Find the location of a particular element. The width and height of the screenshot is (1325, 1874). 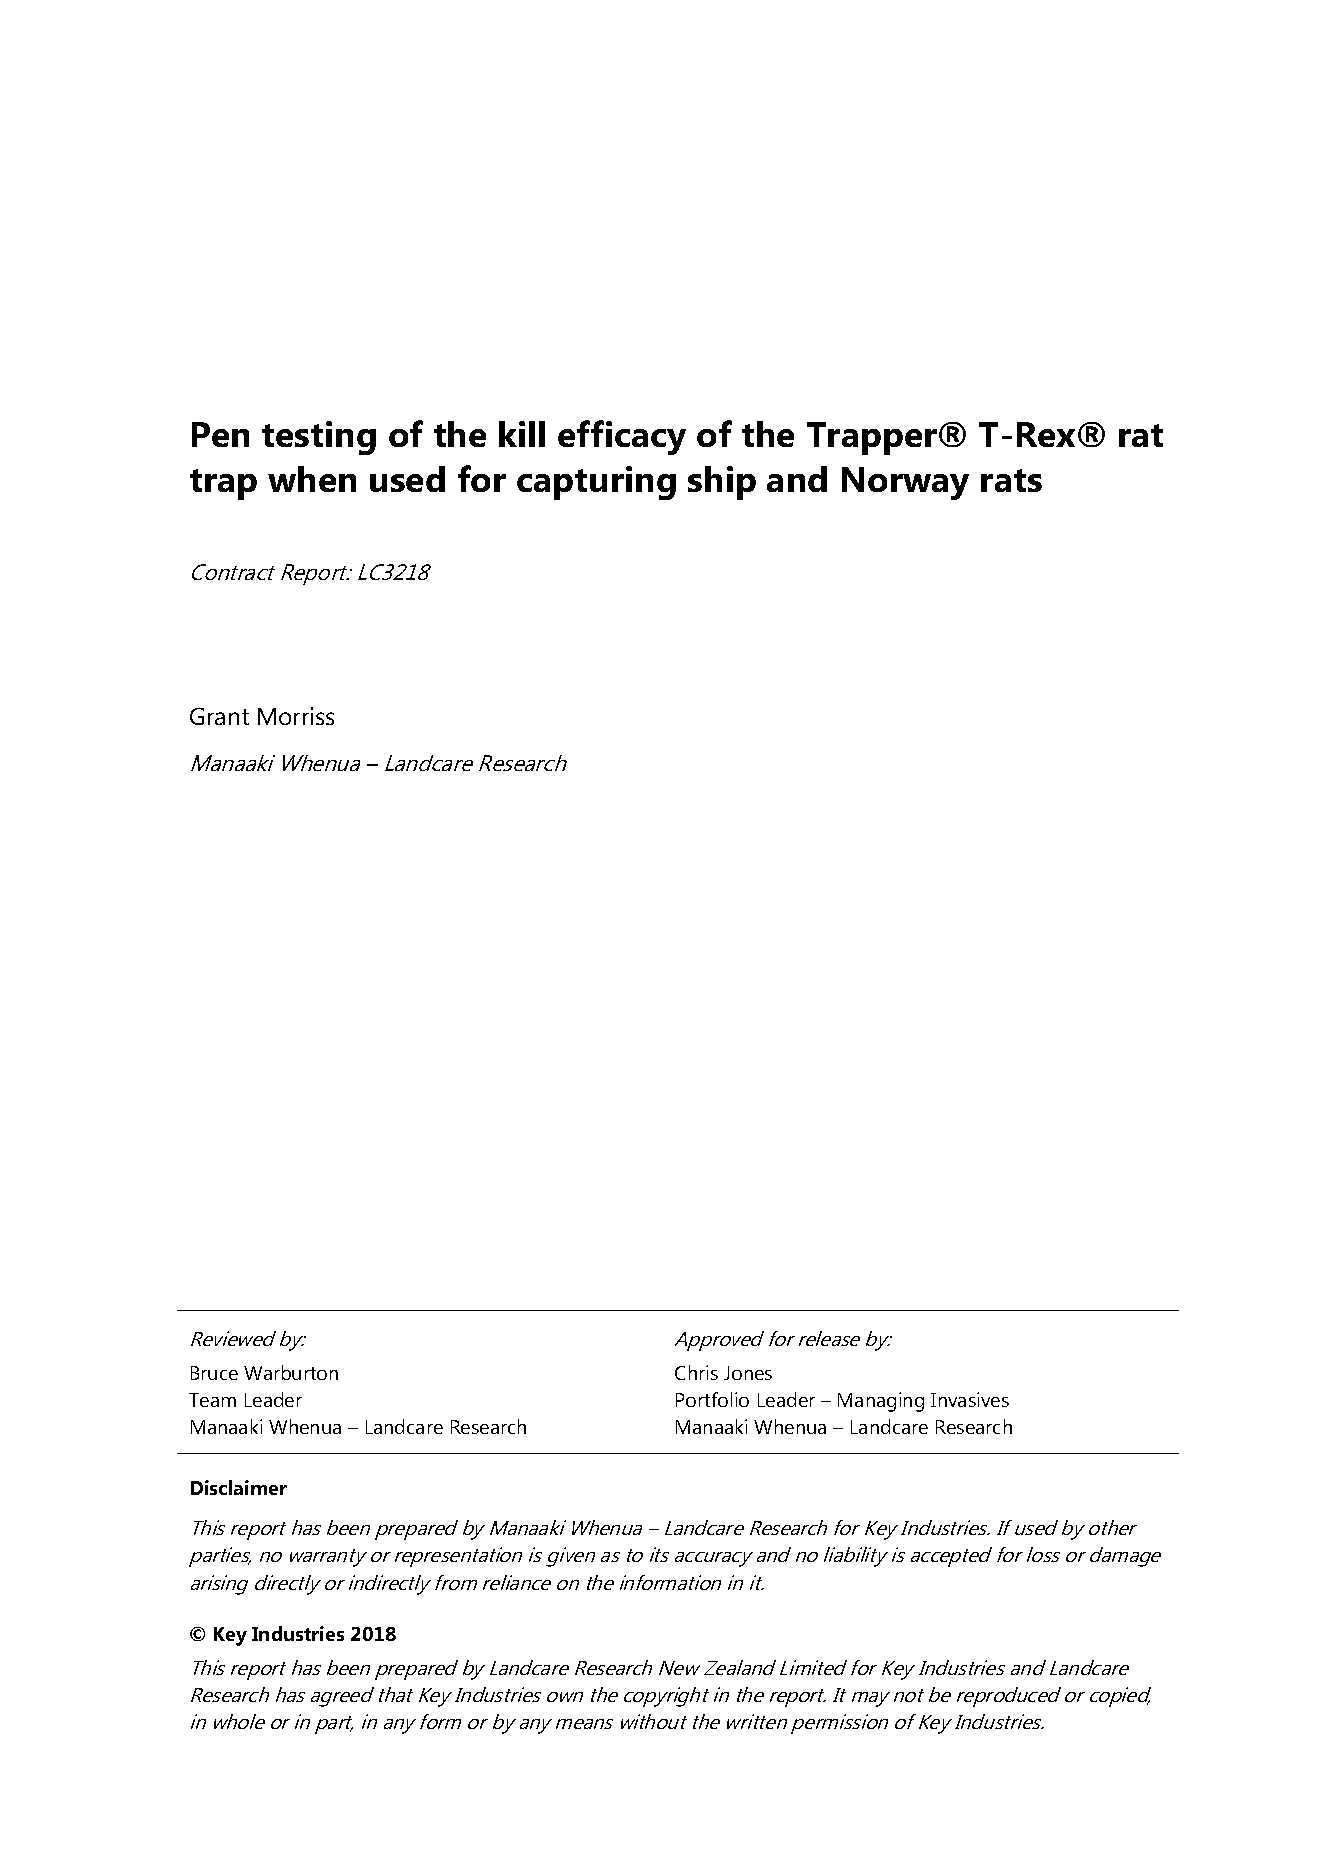

Jones is located at coordinates (748, 1373).
